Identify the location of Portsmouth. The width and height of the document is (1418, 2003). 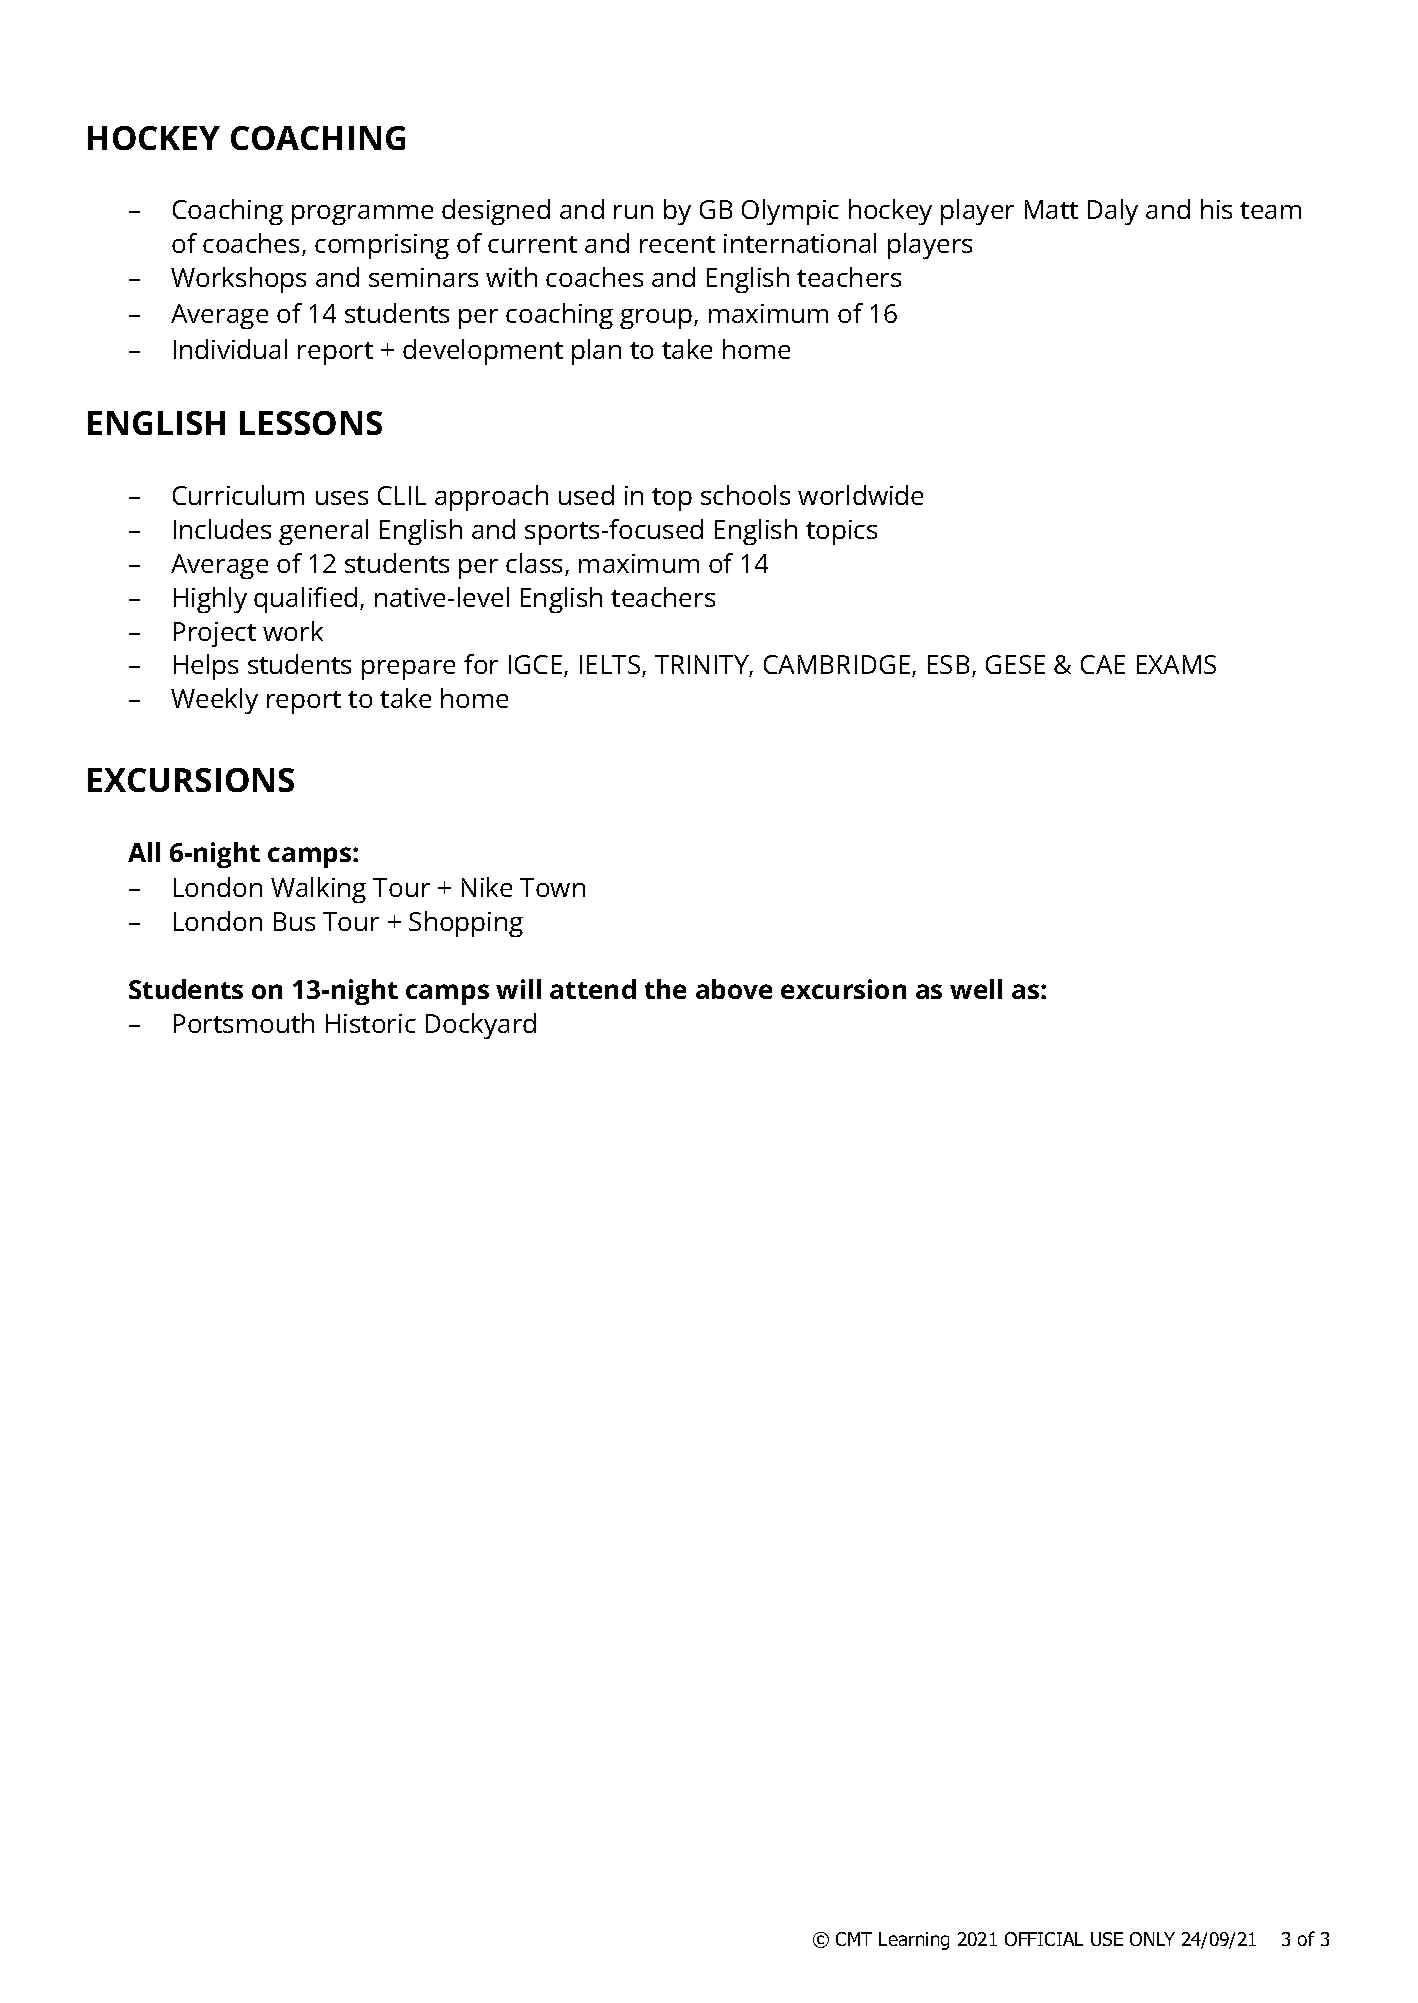
(244, 1023).
